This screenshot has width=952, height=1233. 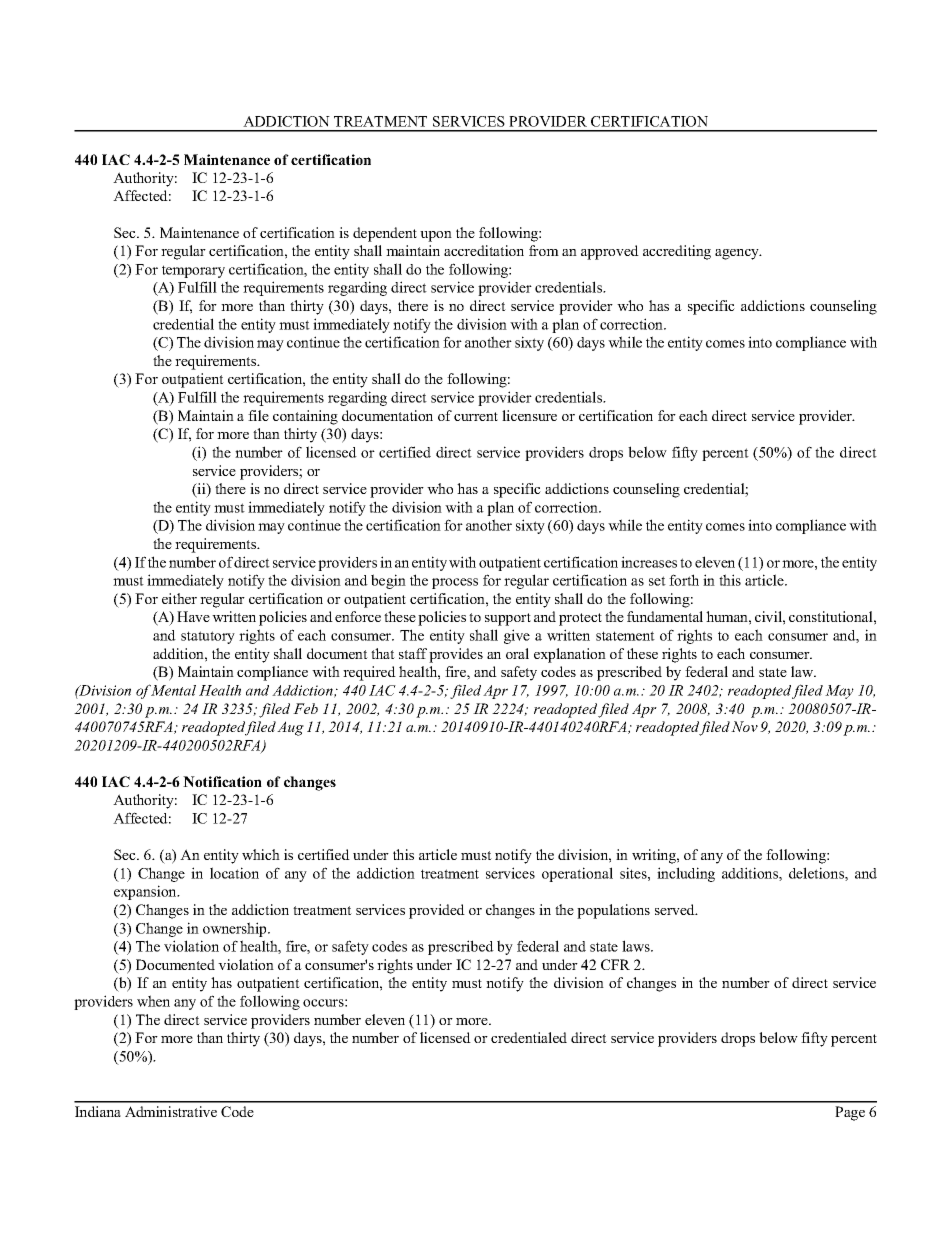 I want to click on temporary, so click(x=193, y=271).
